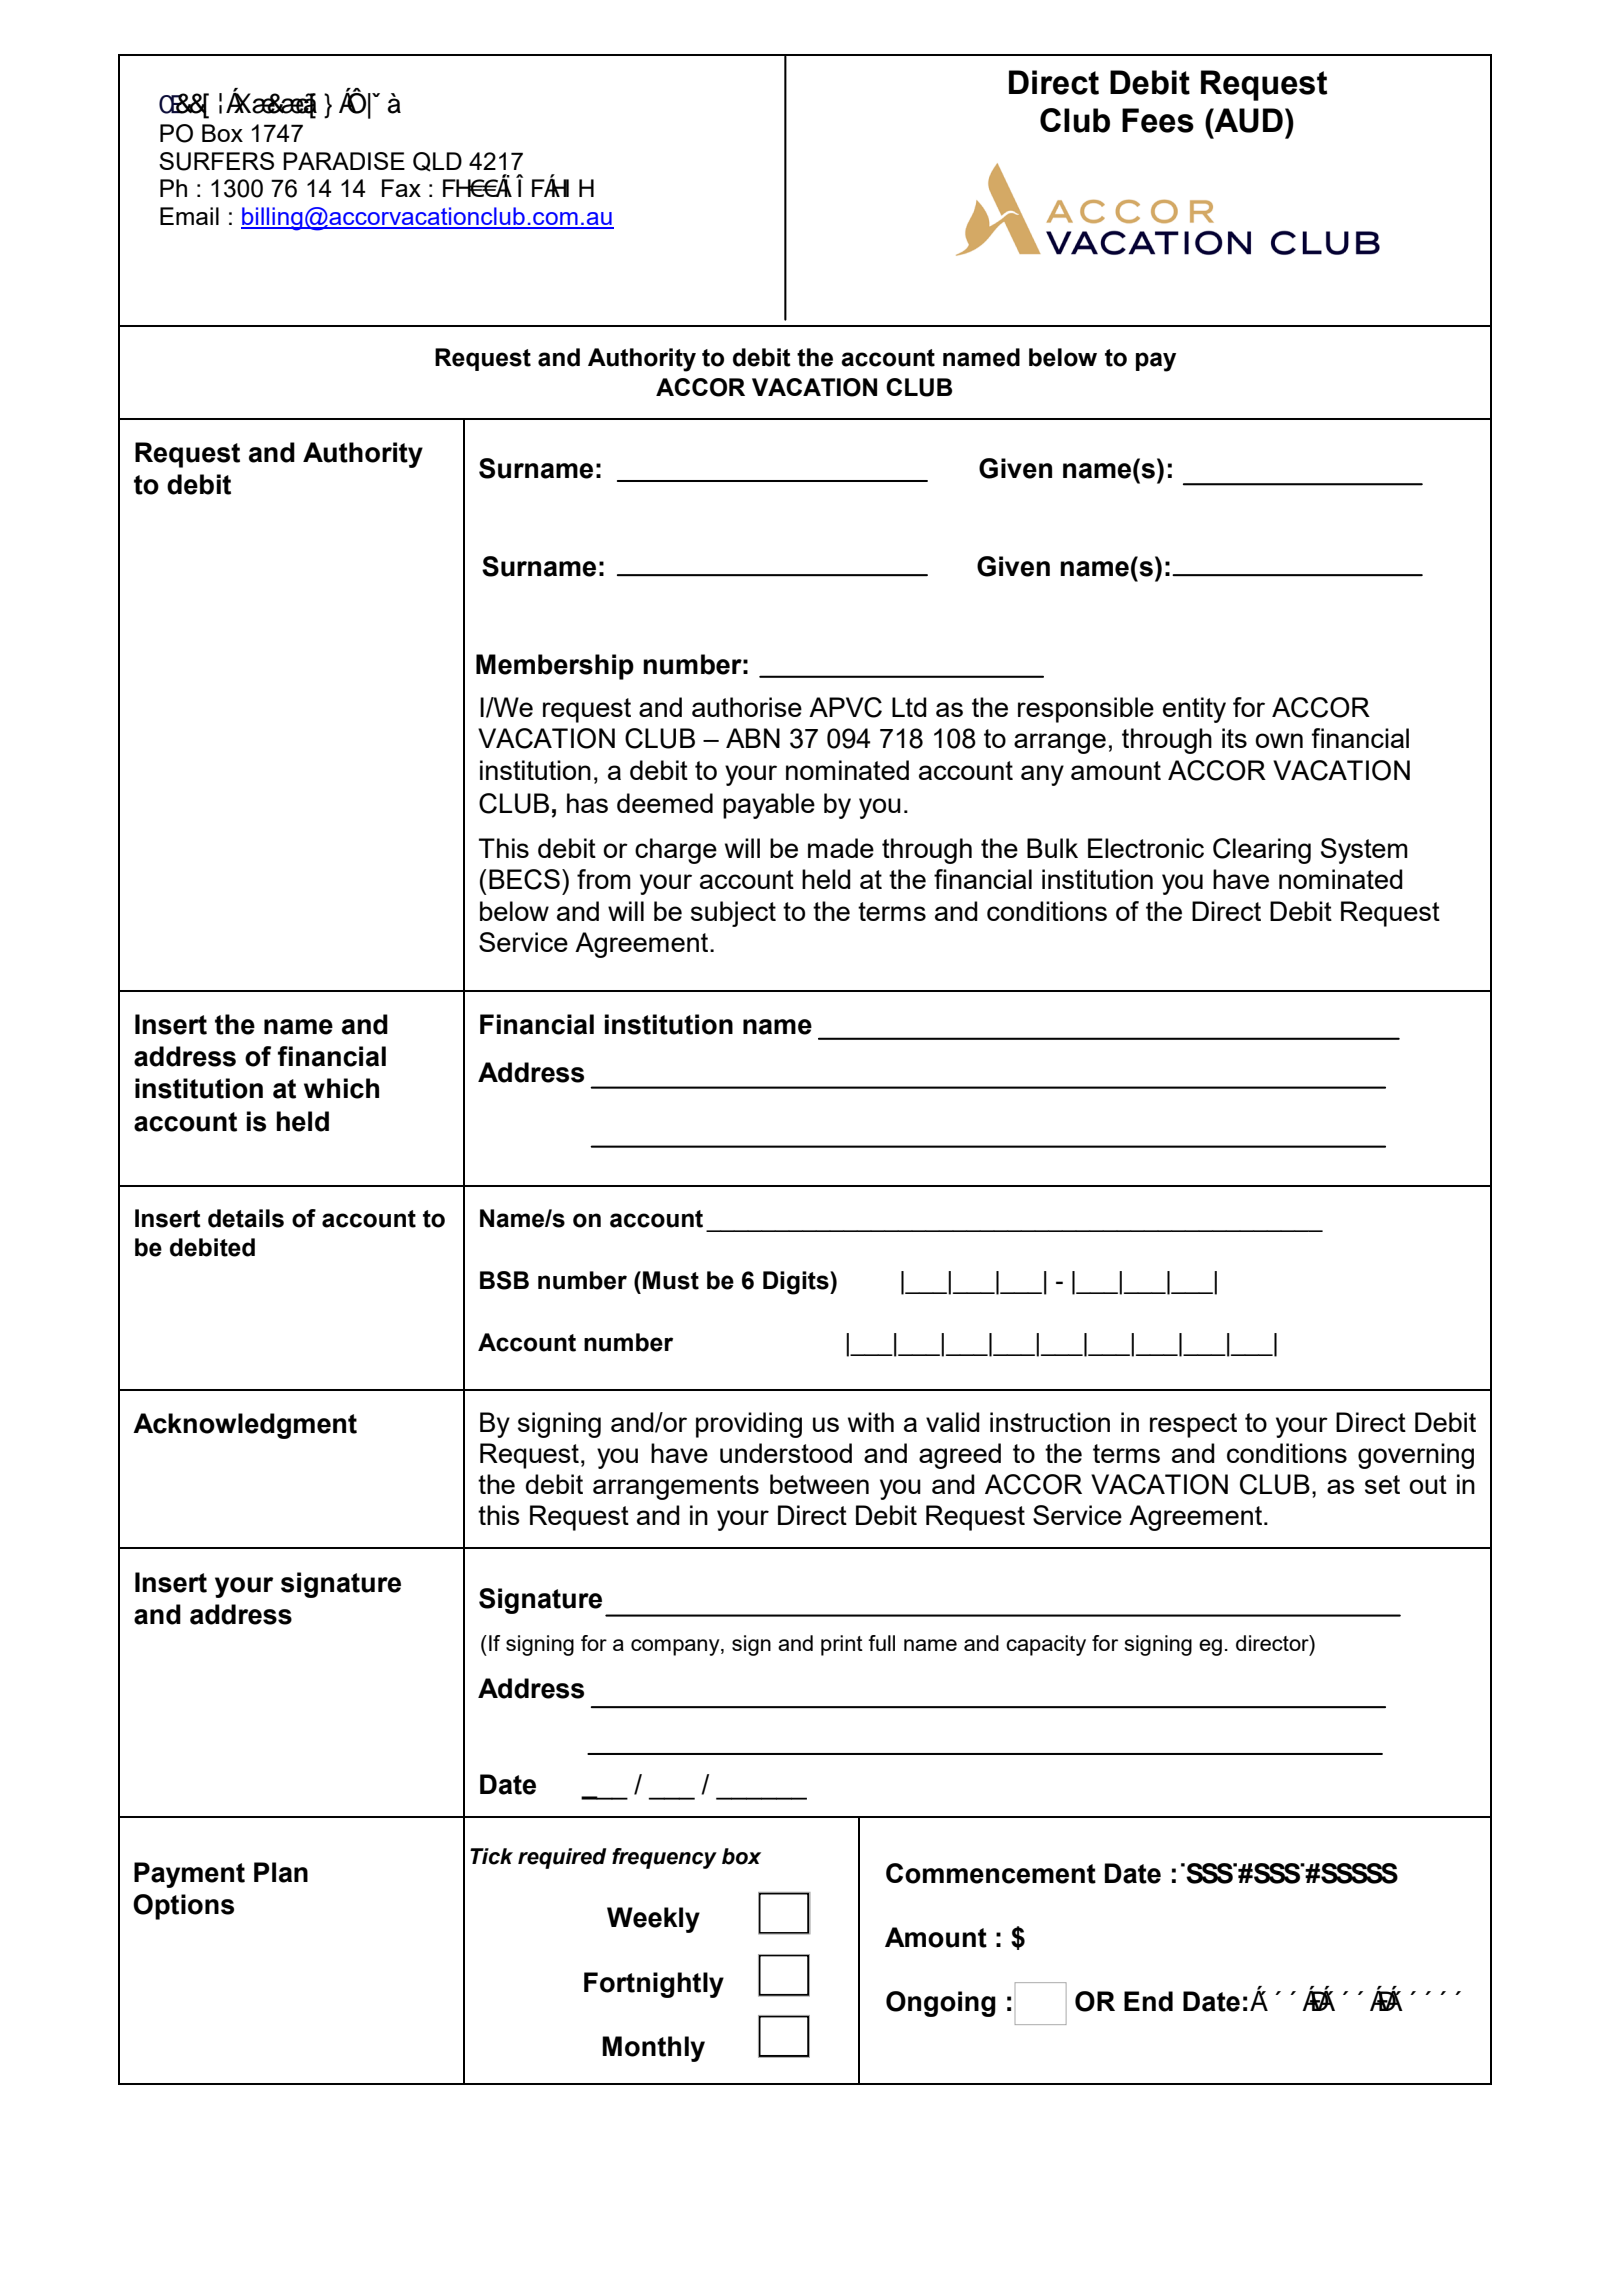 This document has height=2285, width=1615. What do you see at coordinates (733, 914) in the document?
I see `subject` at bounding box center [733, 914].
